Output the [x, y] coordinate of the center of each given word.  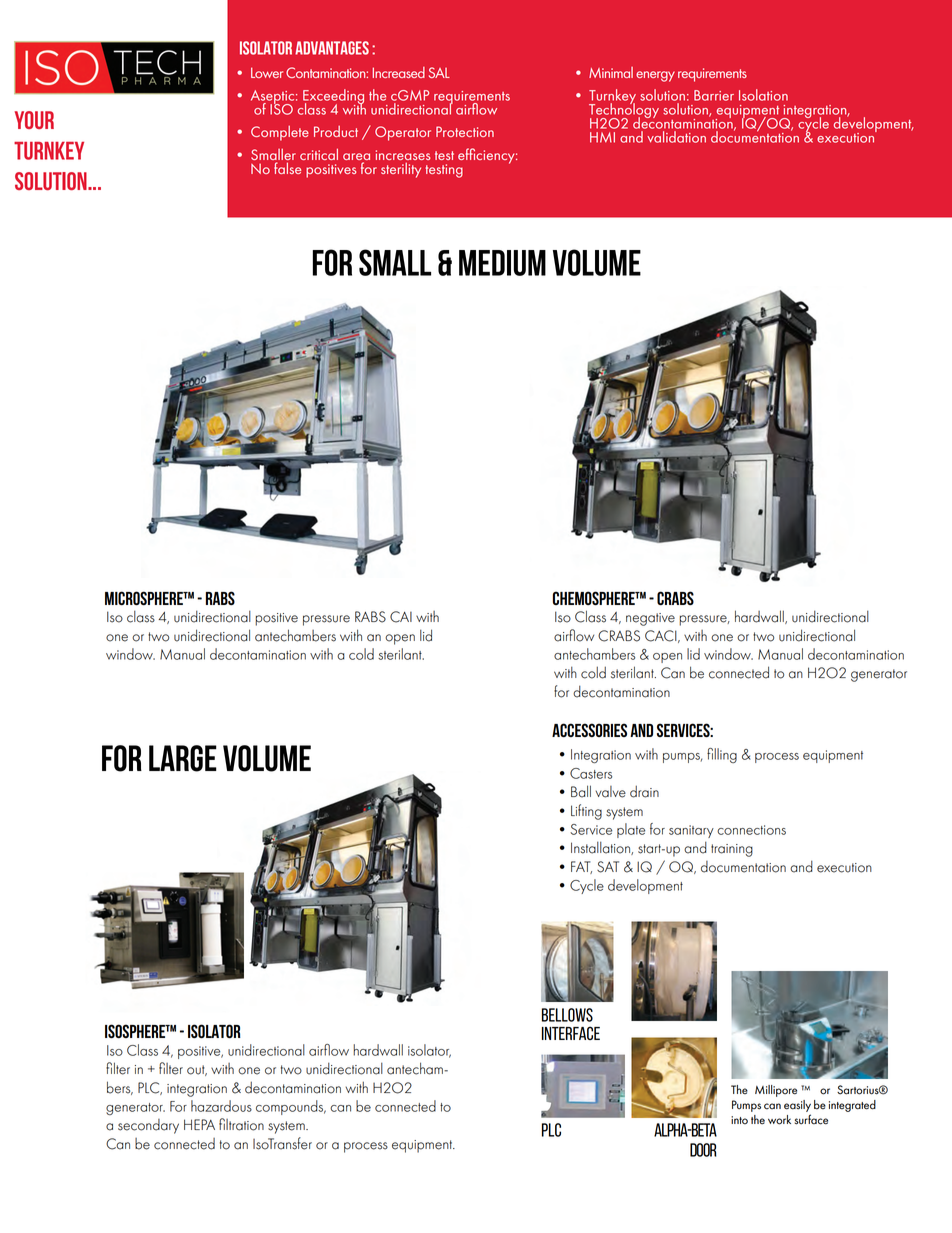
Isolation [763, 95]
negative [650, 619]
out [197, 1070]
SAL [439, 72]
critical [319, 154]
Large [183, 758]
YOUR [34, 120]
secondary [148, 1126]
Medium [502, 263]
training [732, 850]
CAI [401, 617]
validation [676, 137]
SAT [608, 867]
